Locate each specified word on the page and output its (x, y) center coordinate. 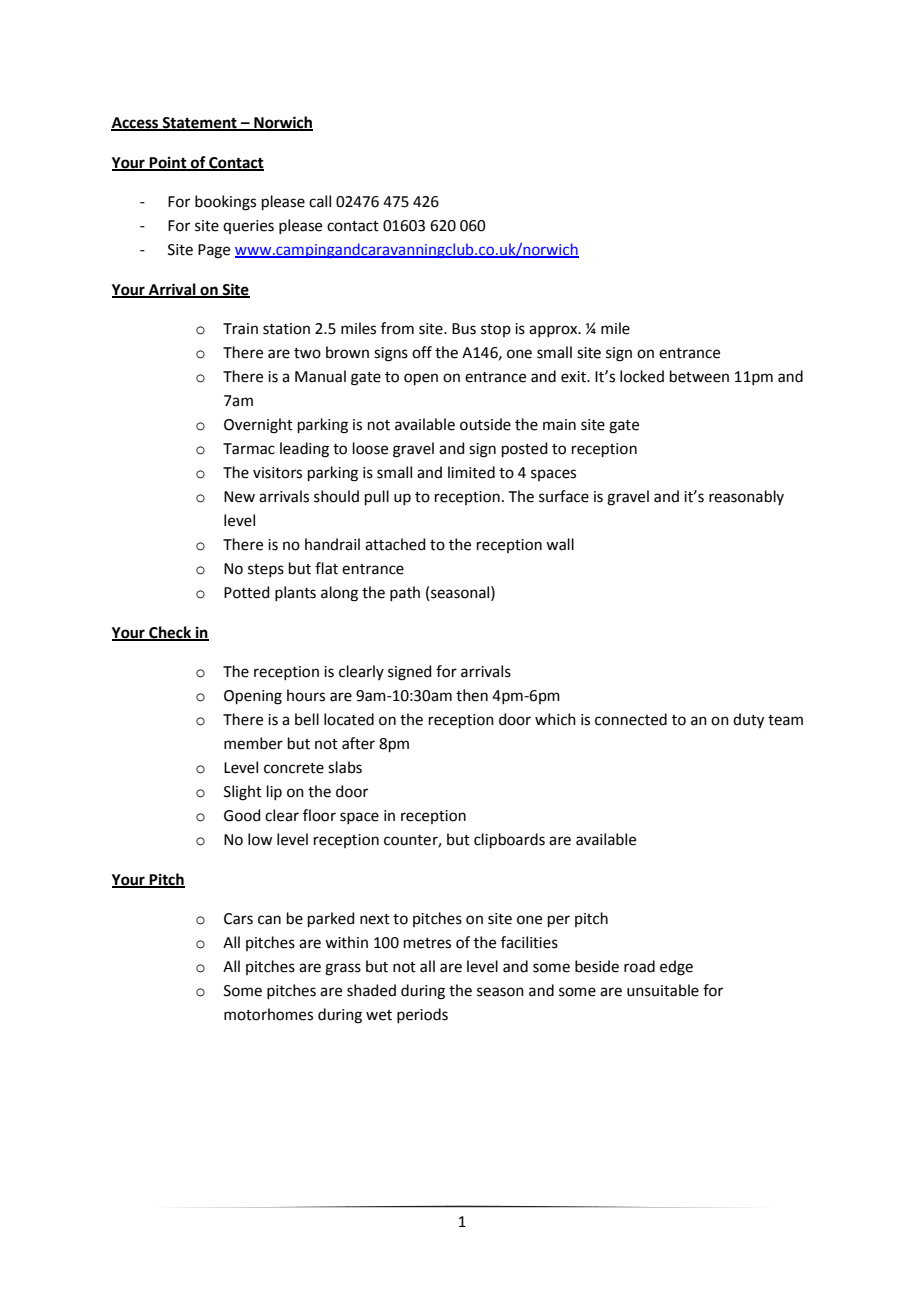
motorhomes (268, 1014)
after (358, 743)
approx (554, 331)
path (405, 593)
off (422, 352)
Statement (200, 124)
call (320, 201)
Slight (243, 793)
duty (748, 721)
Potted (247, 592)
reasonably (746, 497)
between (699, 376)
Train (240, 329)
